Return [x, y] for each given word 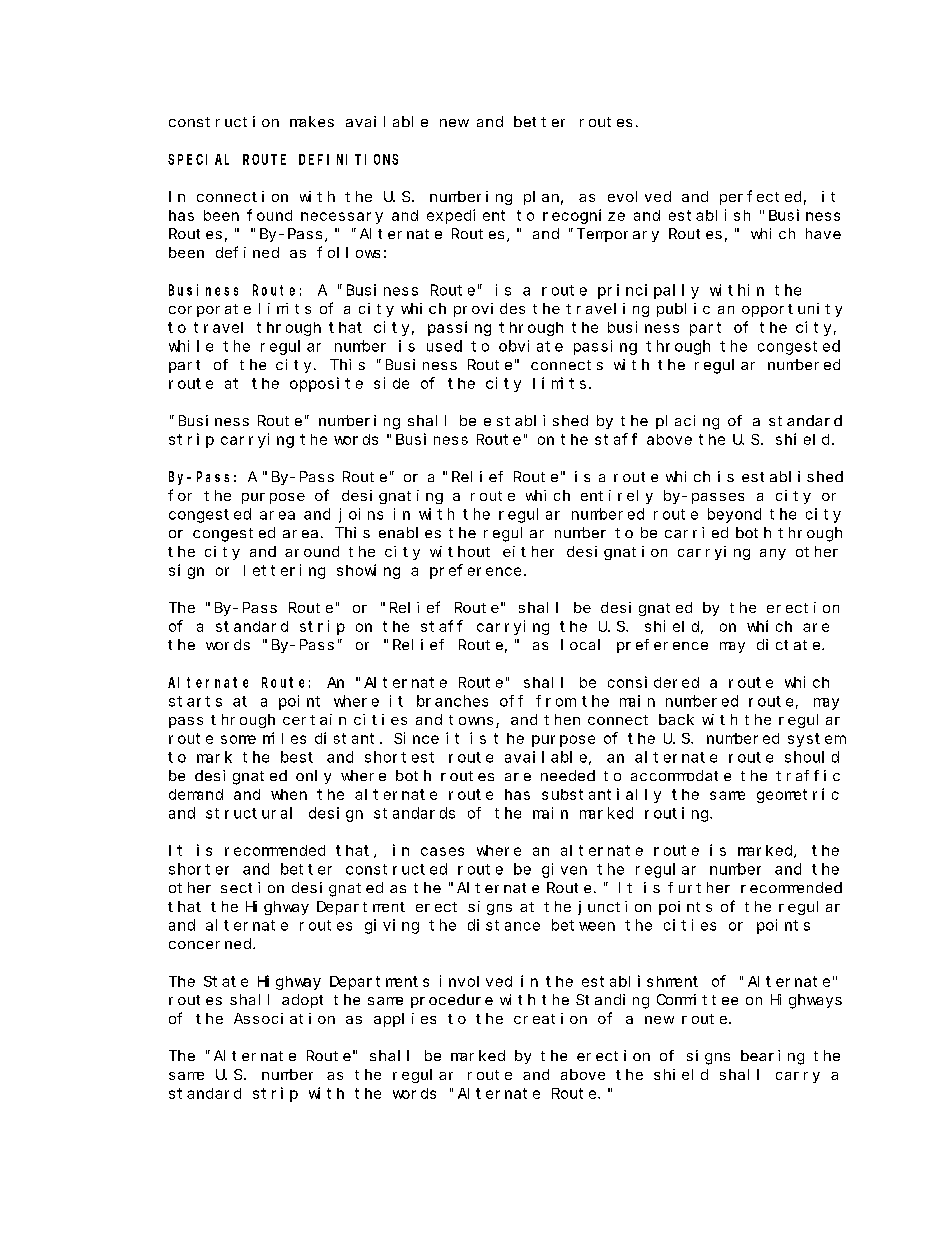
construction [224, 121]
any [773, 554]
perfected [760, 197]
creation [550, 1018]
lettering [284, 571]
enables [410, 532]
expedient [466, 216]
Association [284, 1018]
